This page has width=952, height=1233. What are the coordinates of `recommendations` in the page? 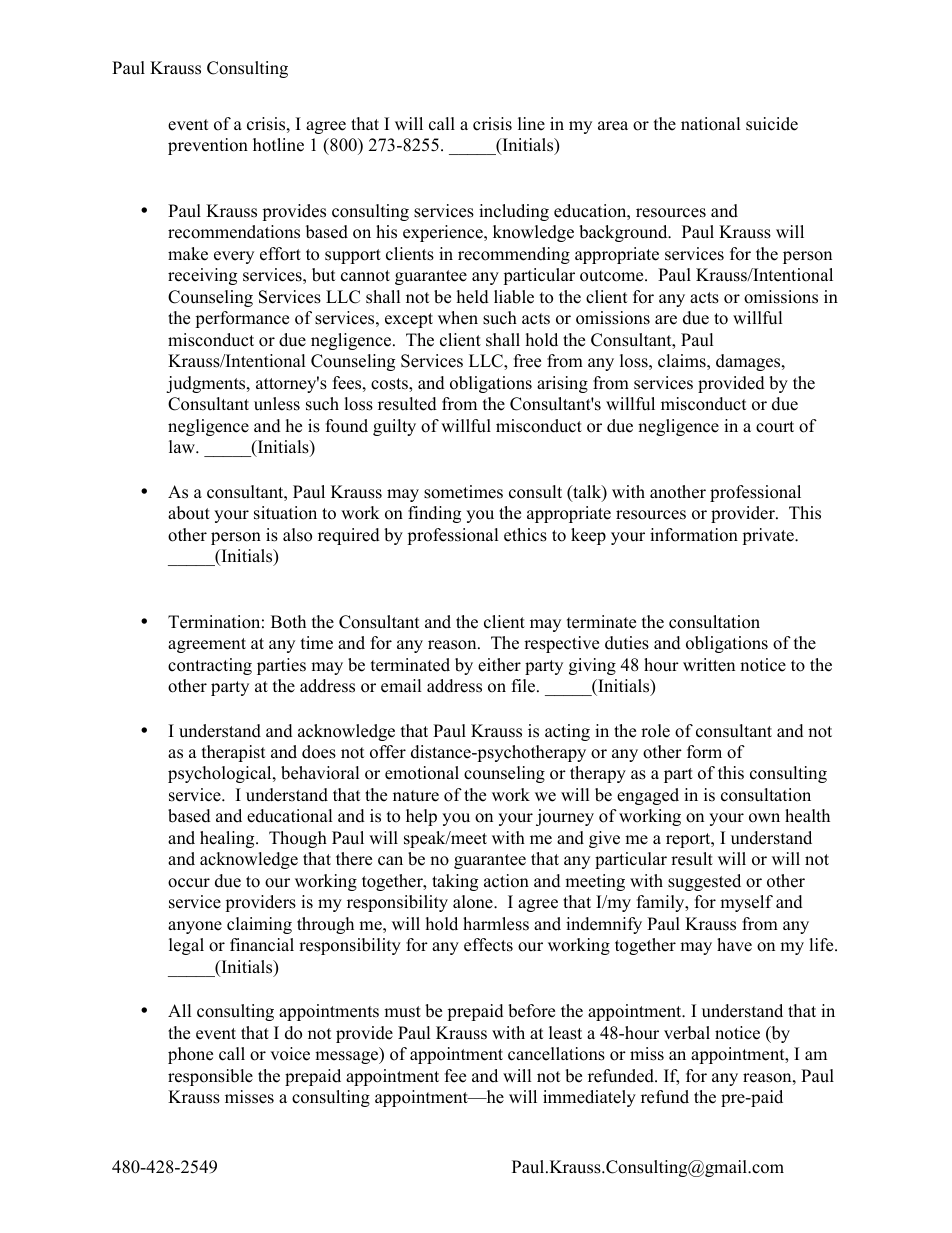 It's located at (234, 232).
